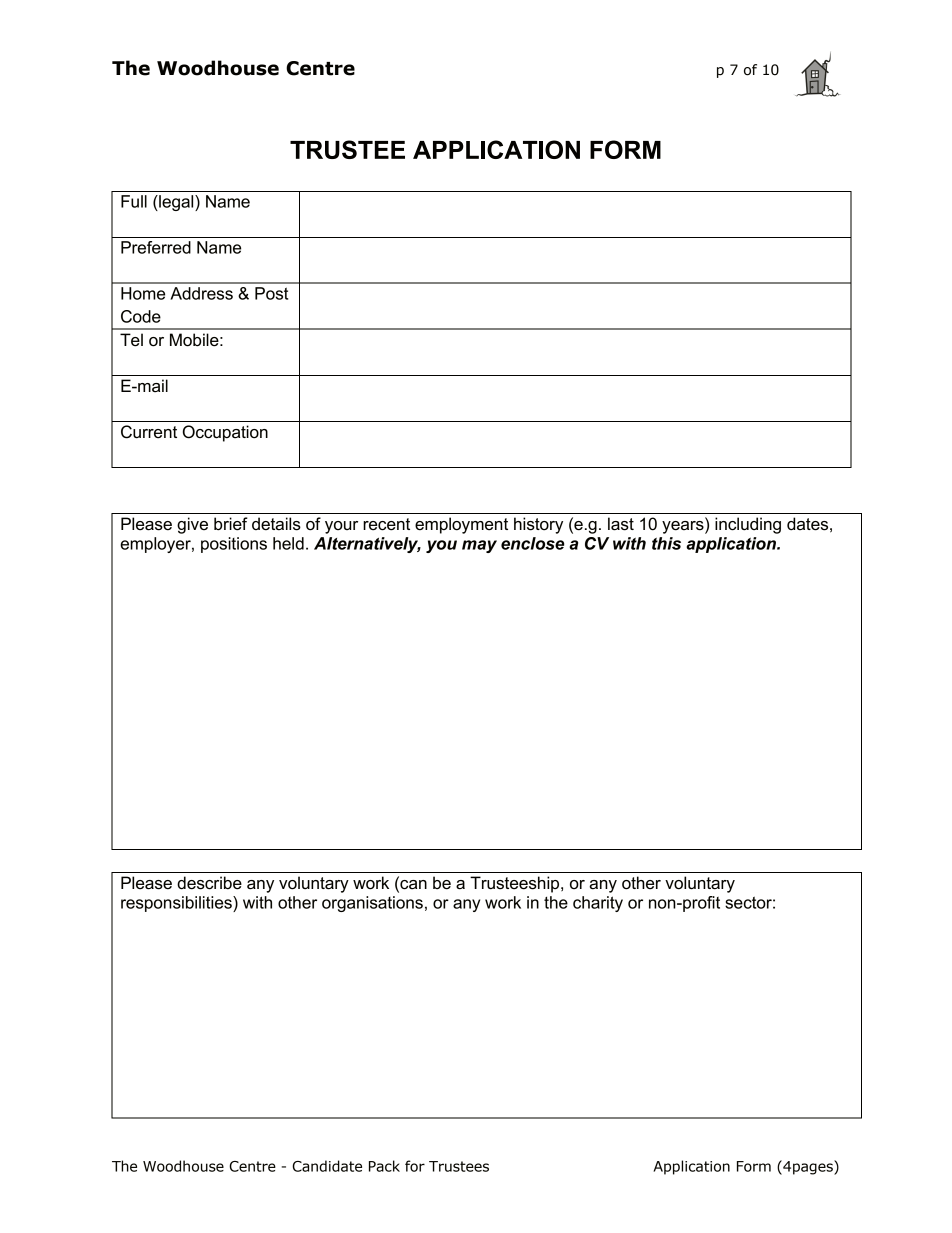 The width and height of the screenshot is (952, 1233). What do you see at coordinates (177, 904) in the screenshot?
I see `responsibilities` at bounding box center [177, 904].
